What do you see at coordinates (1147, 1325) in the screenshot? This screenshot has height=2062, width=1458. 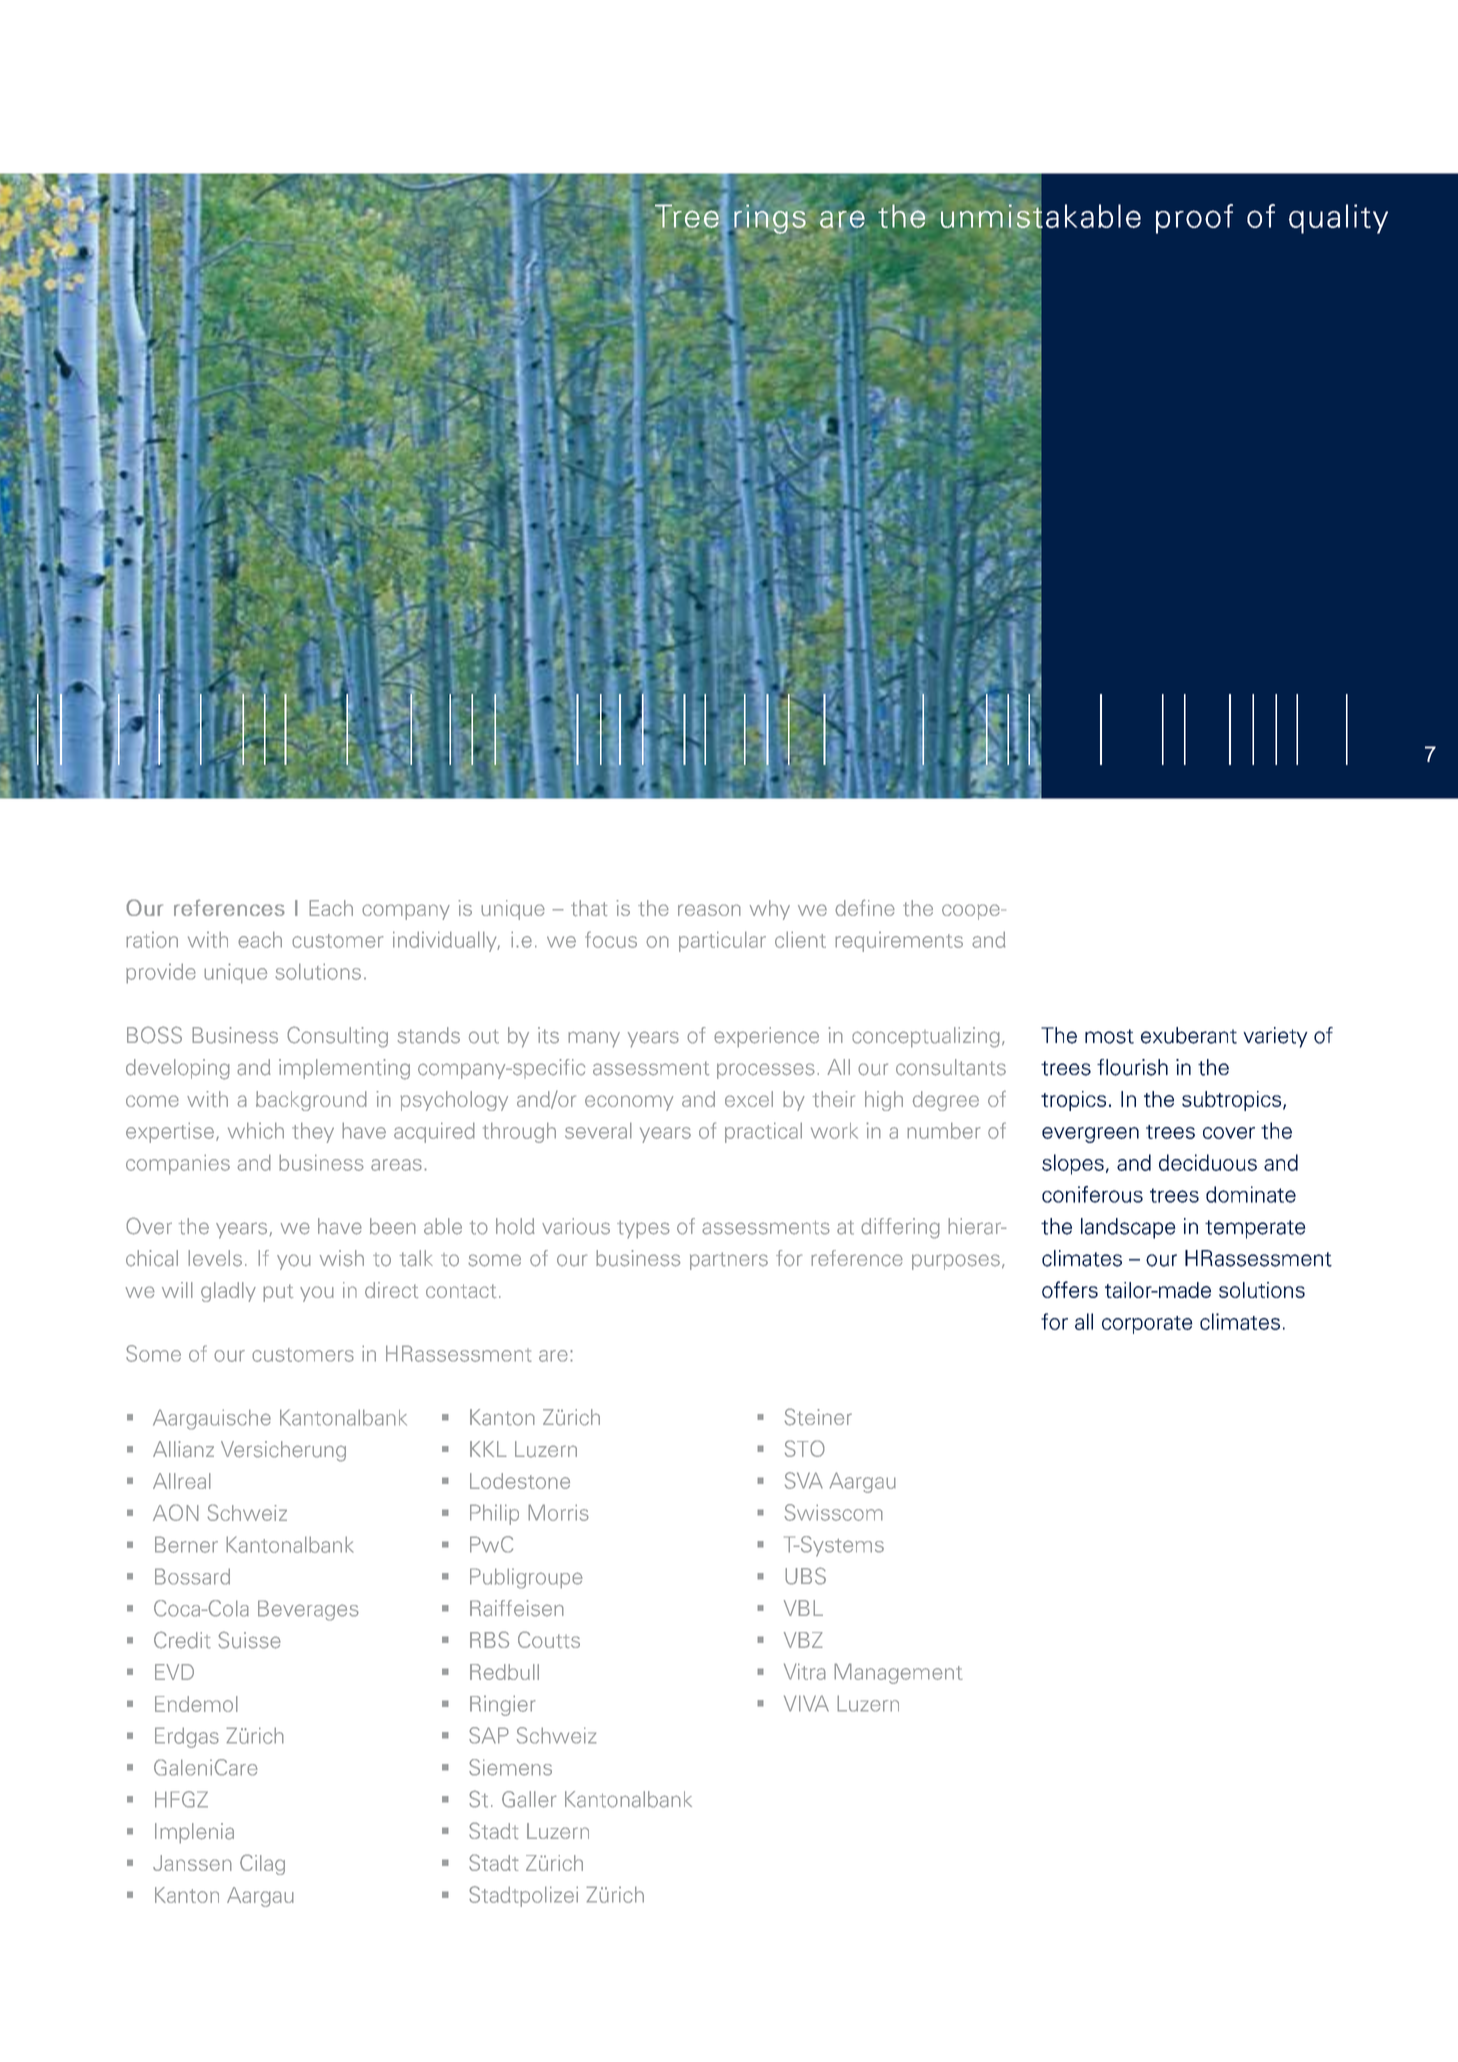 I see `corporate` at bounding box center [1147, 1325].
